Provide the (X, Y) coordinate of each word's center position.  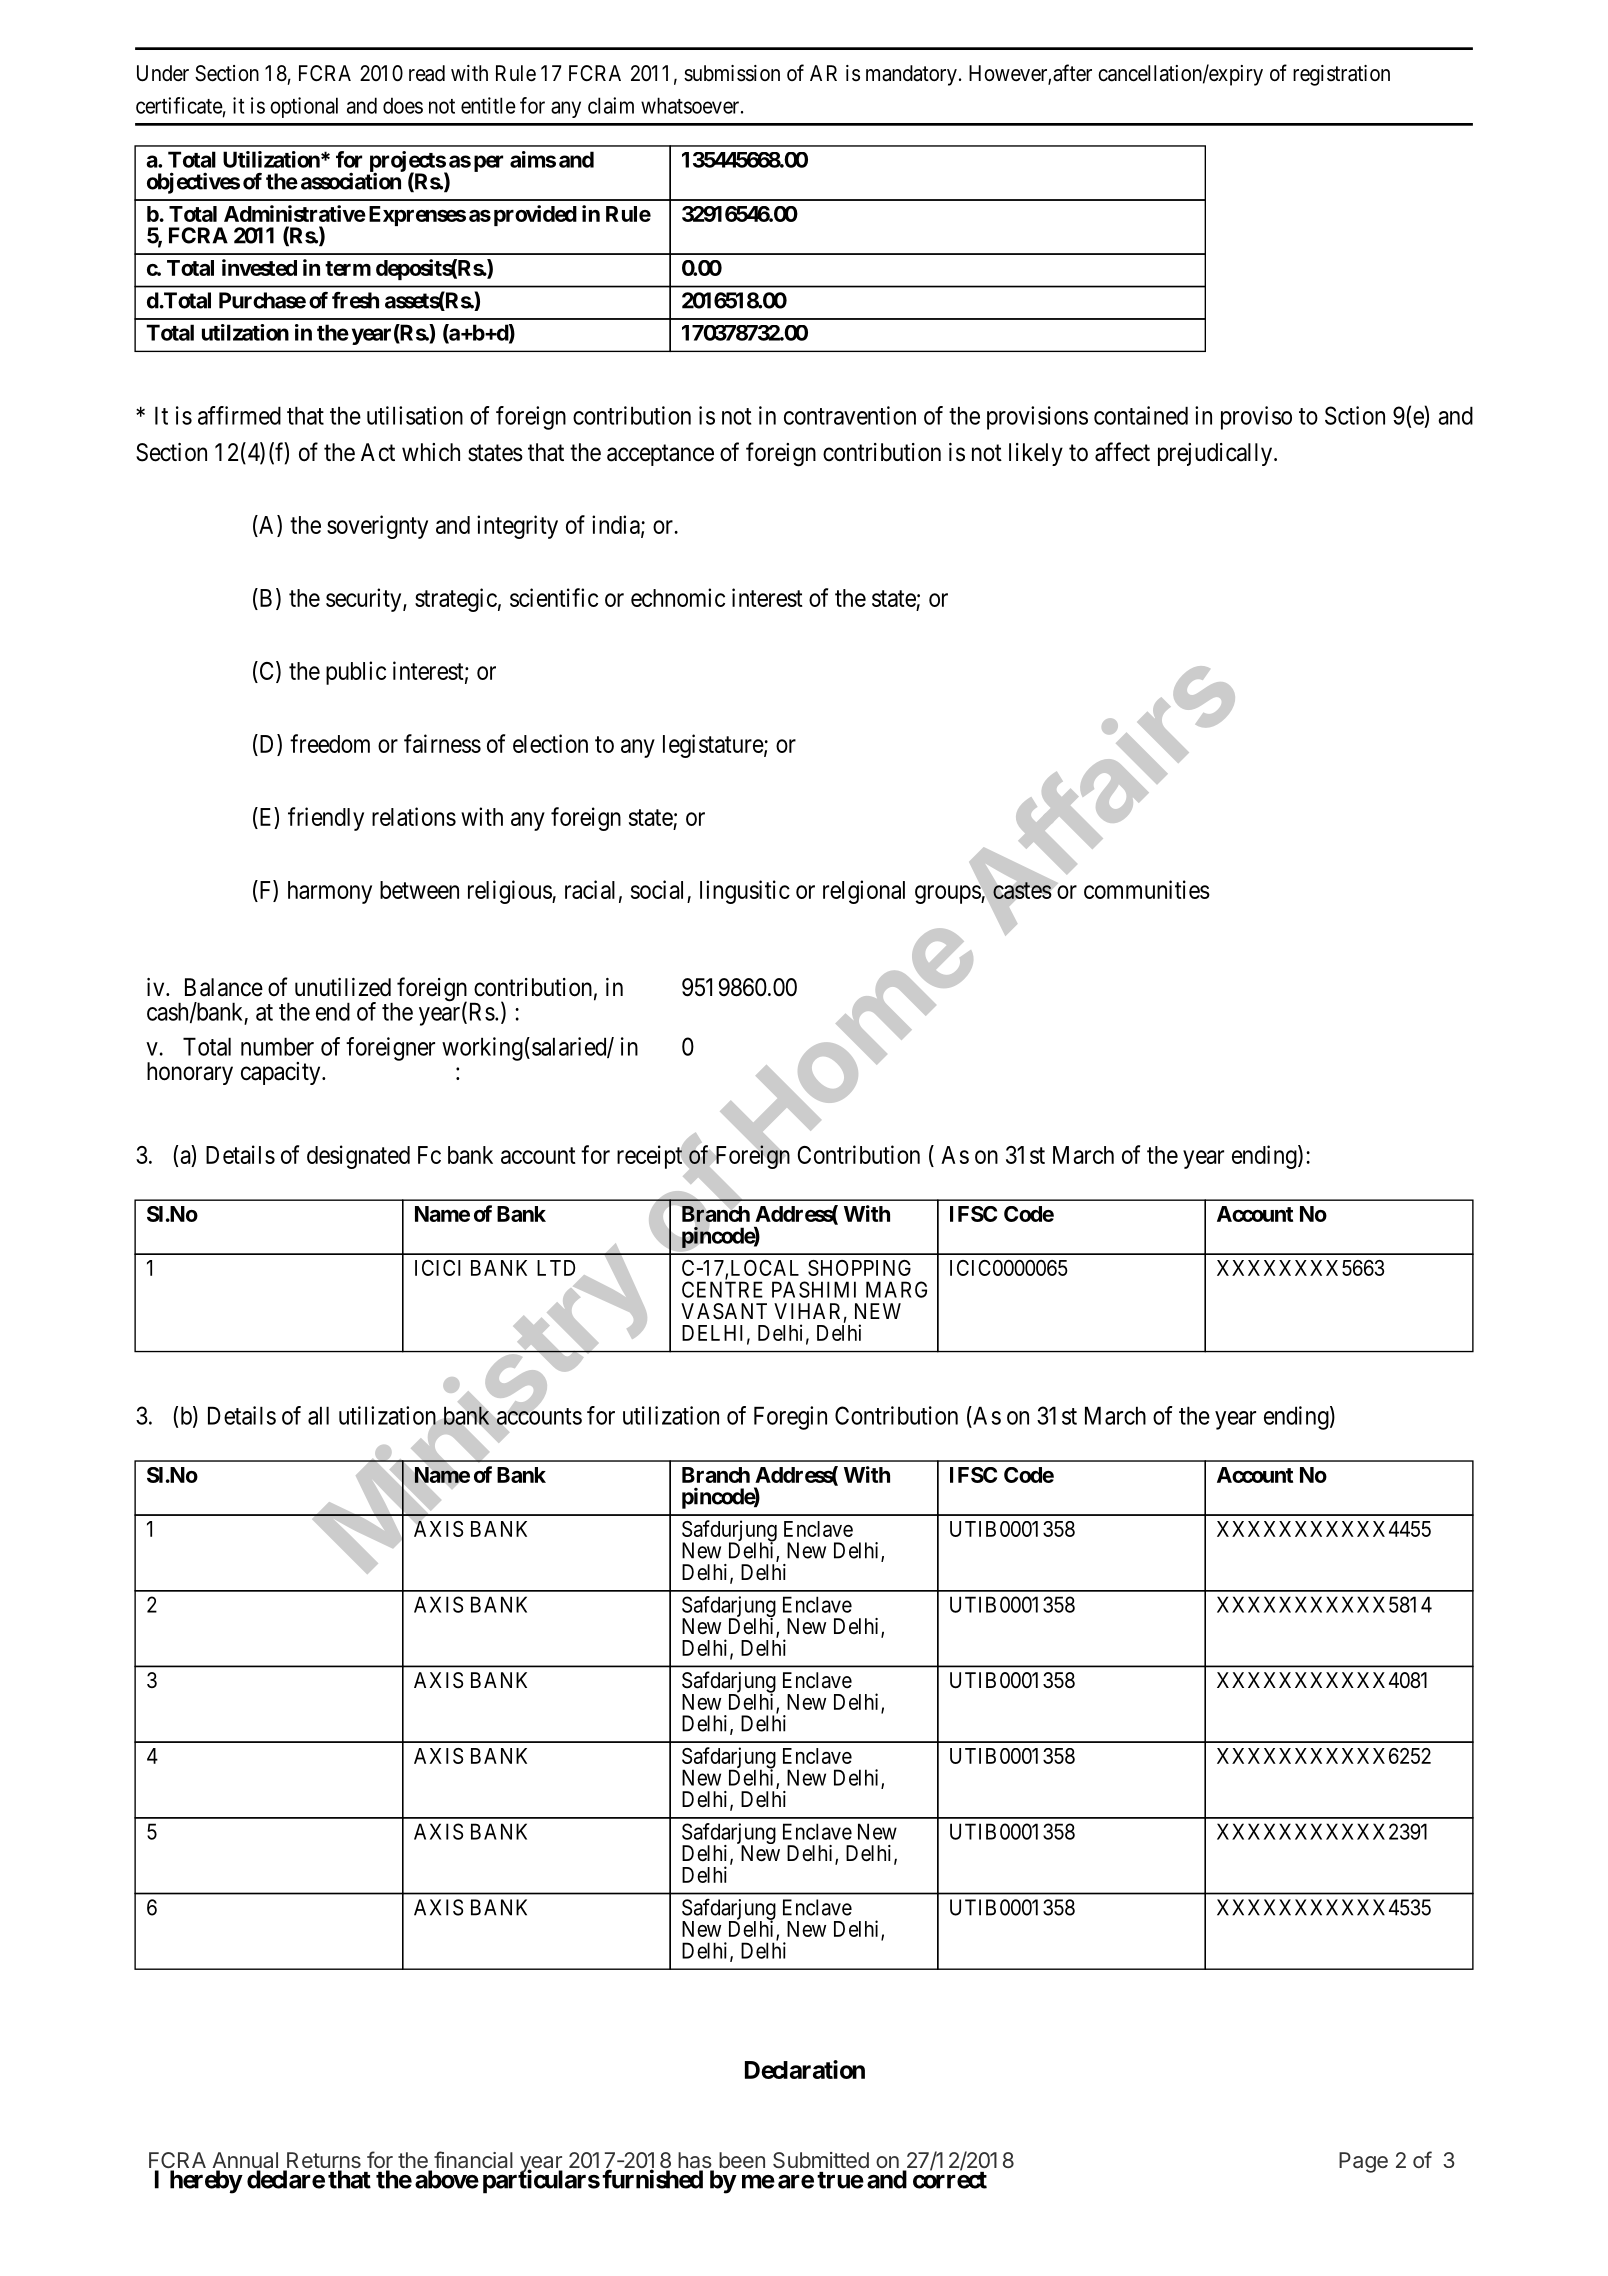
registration (1341, 75)
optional (304, 107)
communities (1147, 889)
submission (732, 73)
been (742, 2160)
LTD (556, 1268)
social (657, 889)
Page (1363, 2162)
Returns (323, 2161)
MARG (896, 1289)
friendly (326, 819)
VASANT (724, 1311)
